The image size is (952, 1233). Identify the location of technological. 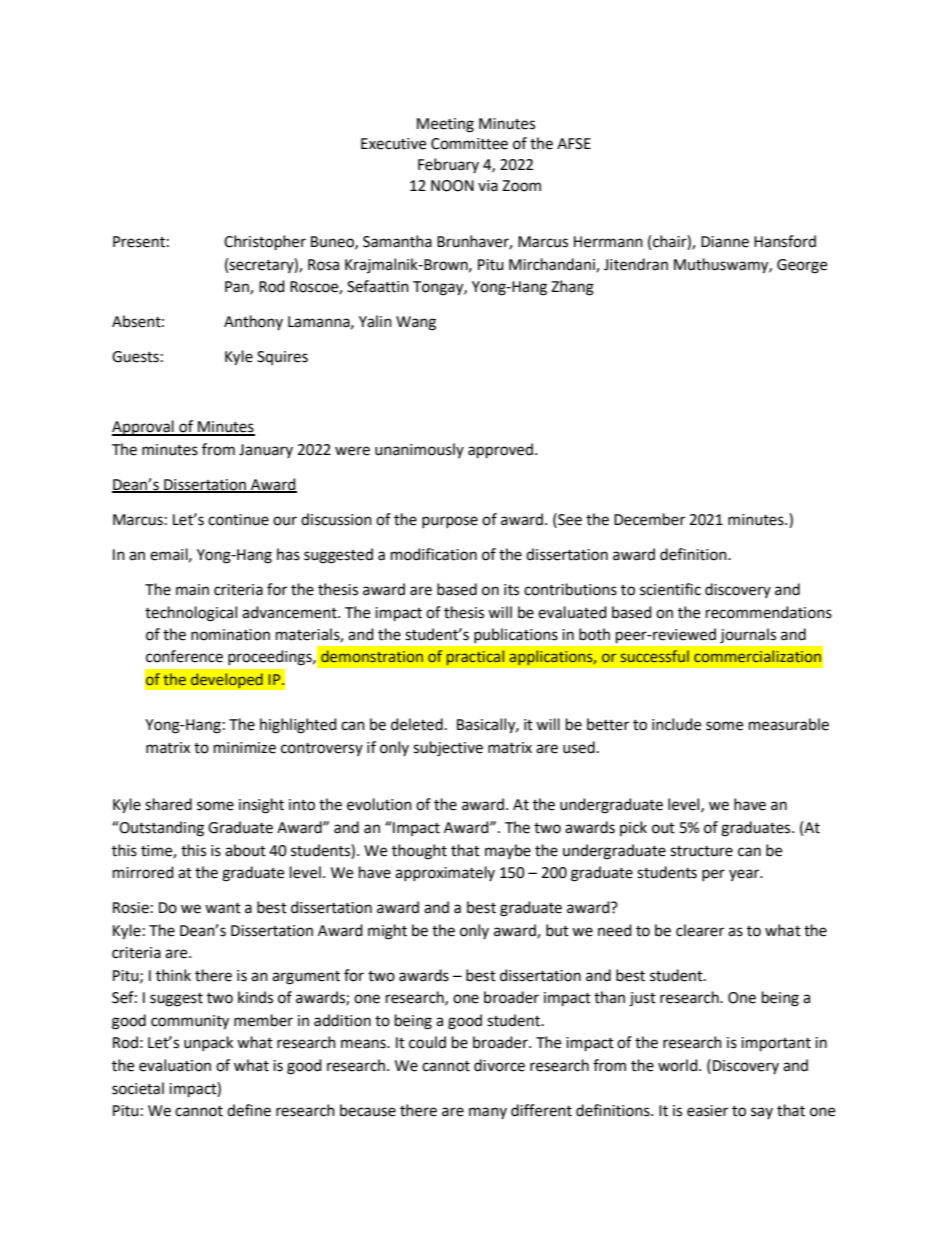
(191, 614).
